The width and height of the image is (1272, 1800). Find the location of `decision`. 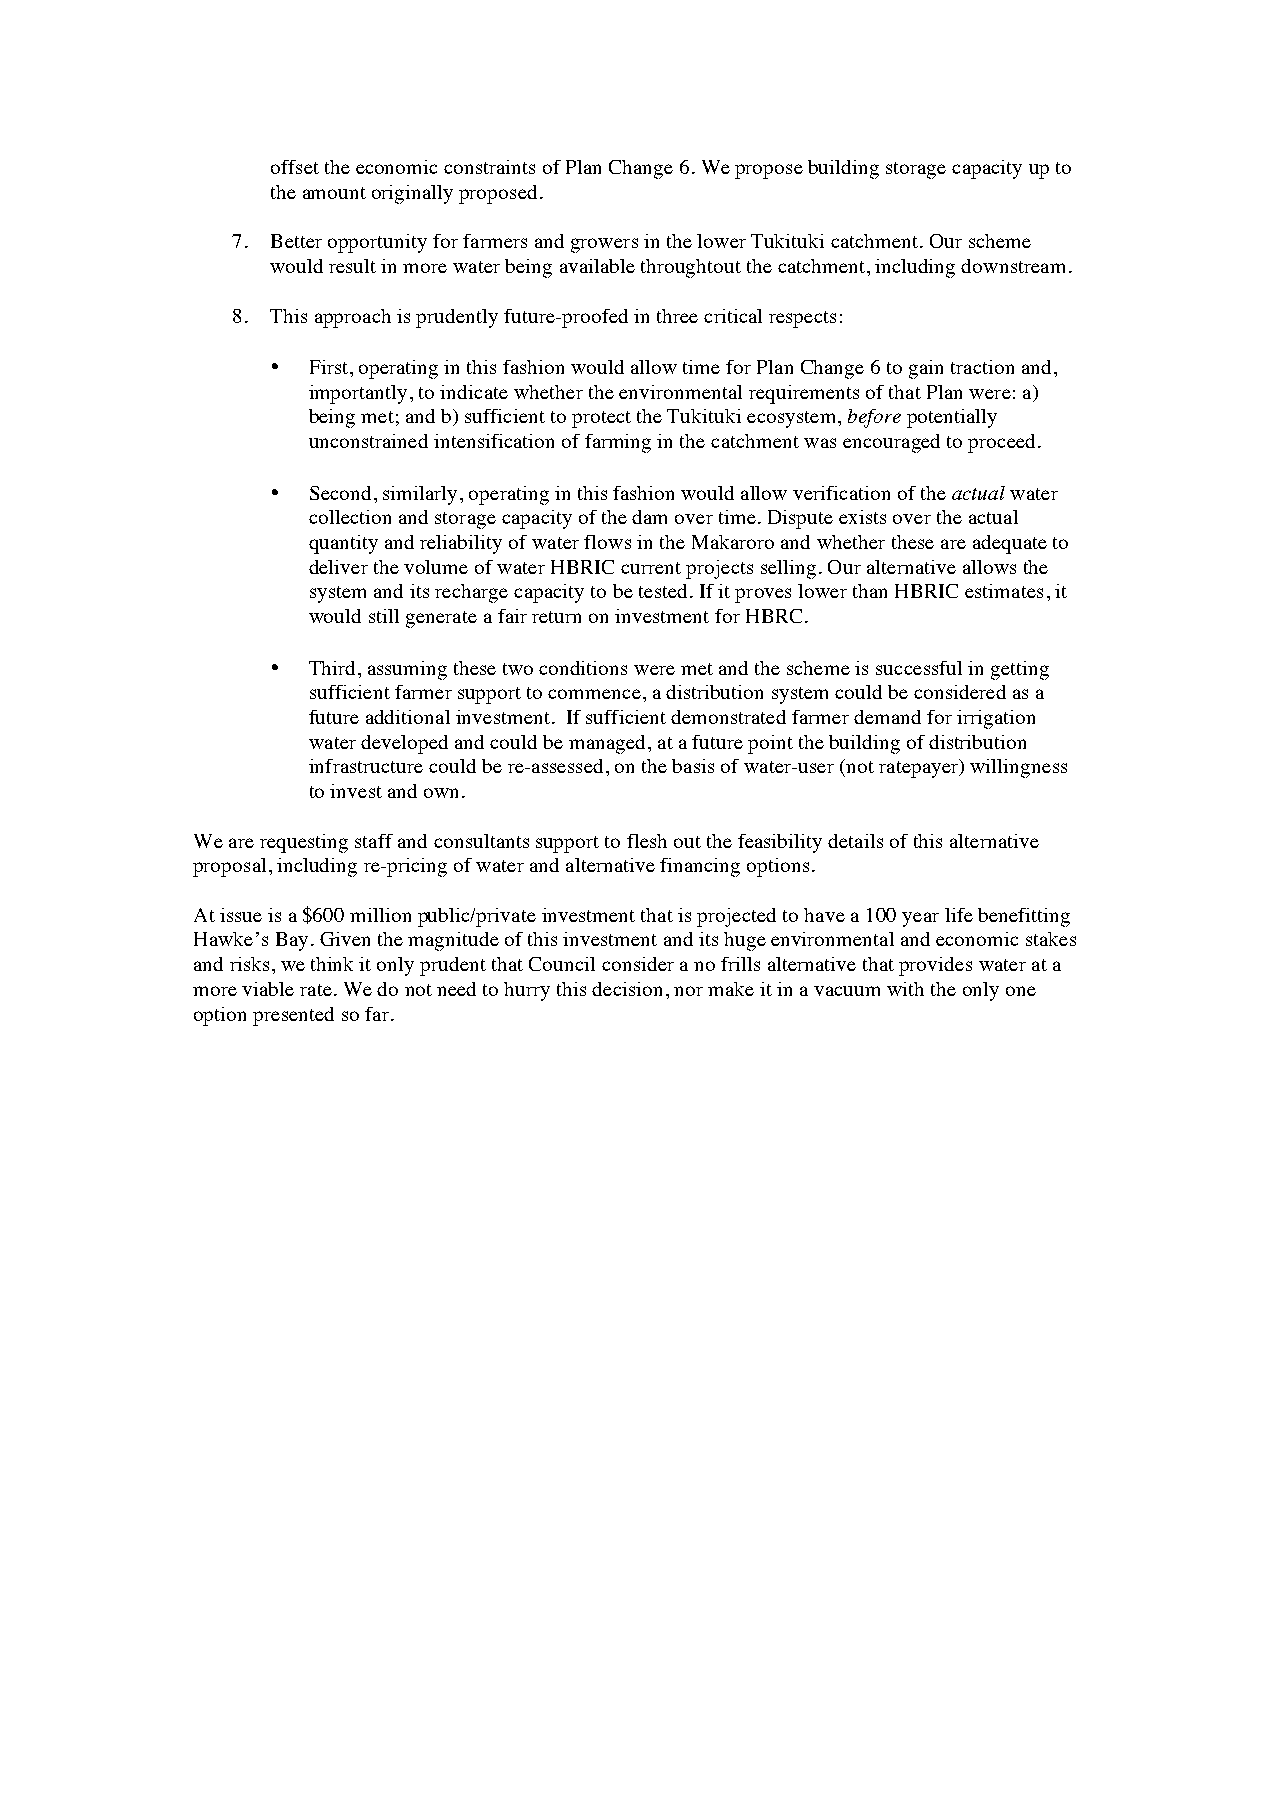

decision is located at coordinates (627, 989).
